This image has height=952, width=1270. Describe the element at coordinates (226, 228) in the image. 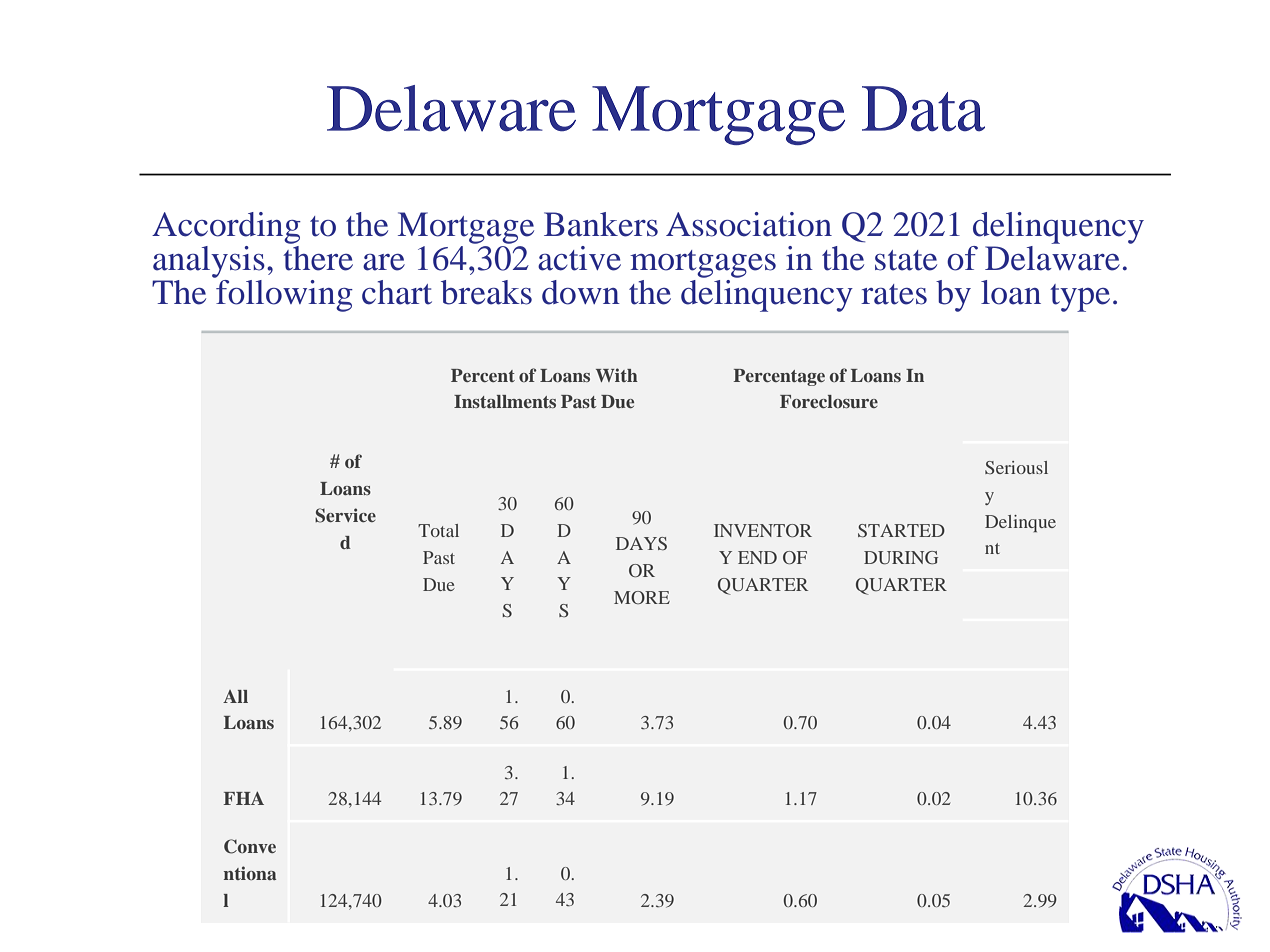

I see `According` at that location.
